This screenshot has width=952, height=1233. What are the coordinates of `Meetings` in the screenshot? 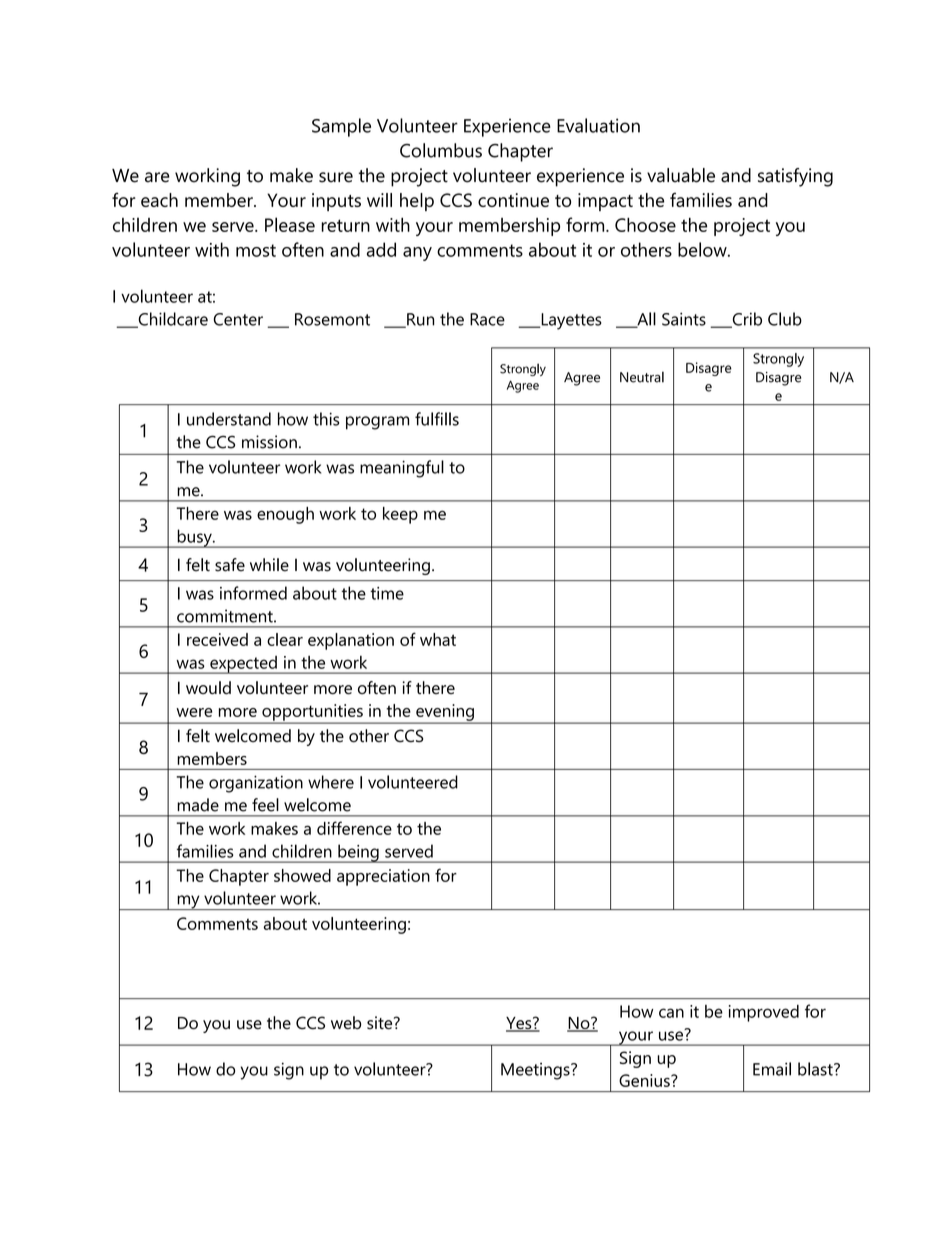 It's located at (536, 1071).
